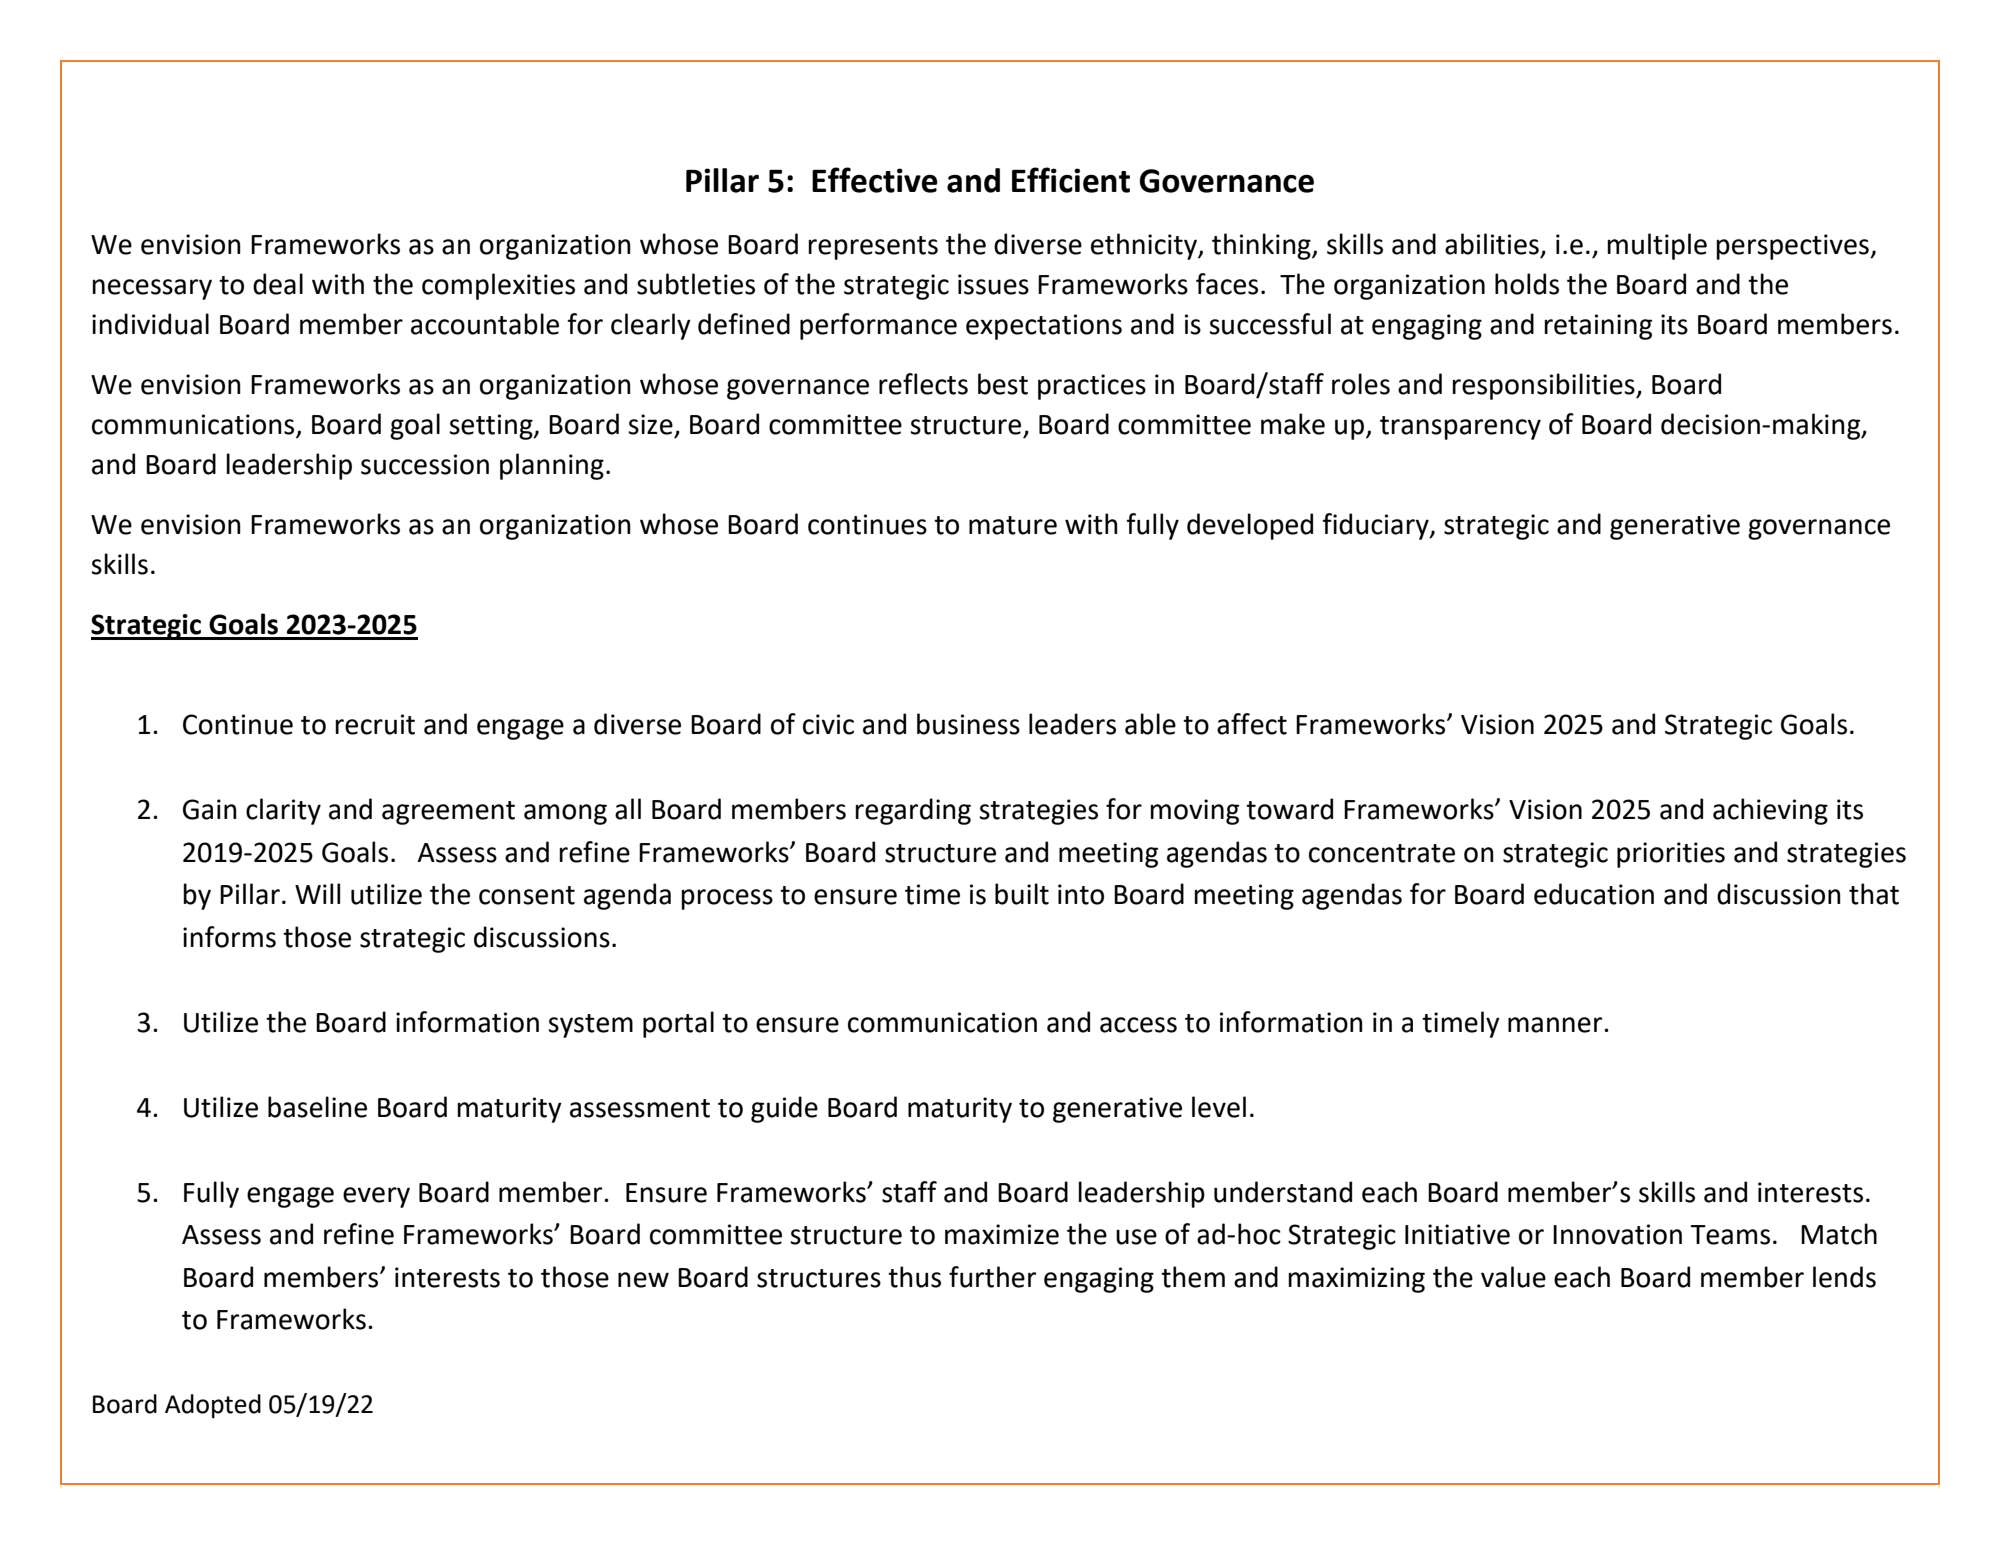 Image resolution: width=2000 pixels, height=1545 pixels. Describe the element at coordinates (278, 284) in the page. I see `deal` at that location.
